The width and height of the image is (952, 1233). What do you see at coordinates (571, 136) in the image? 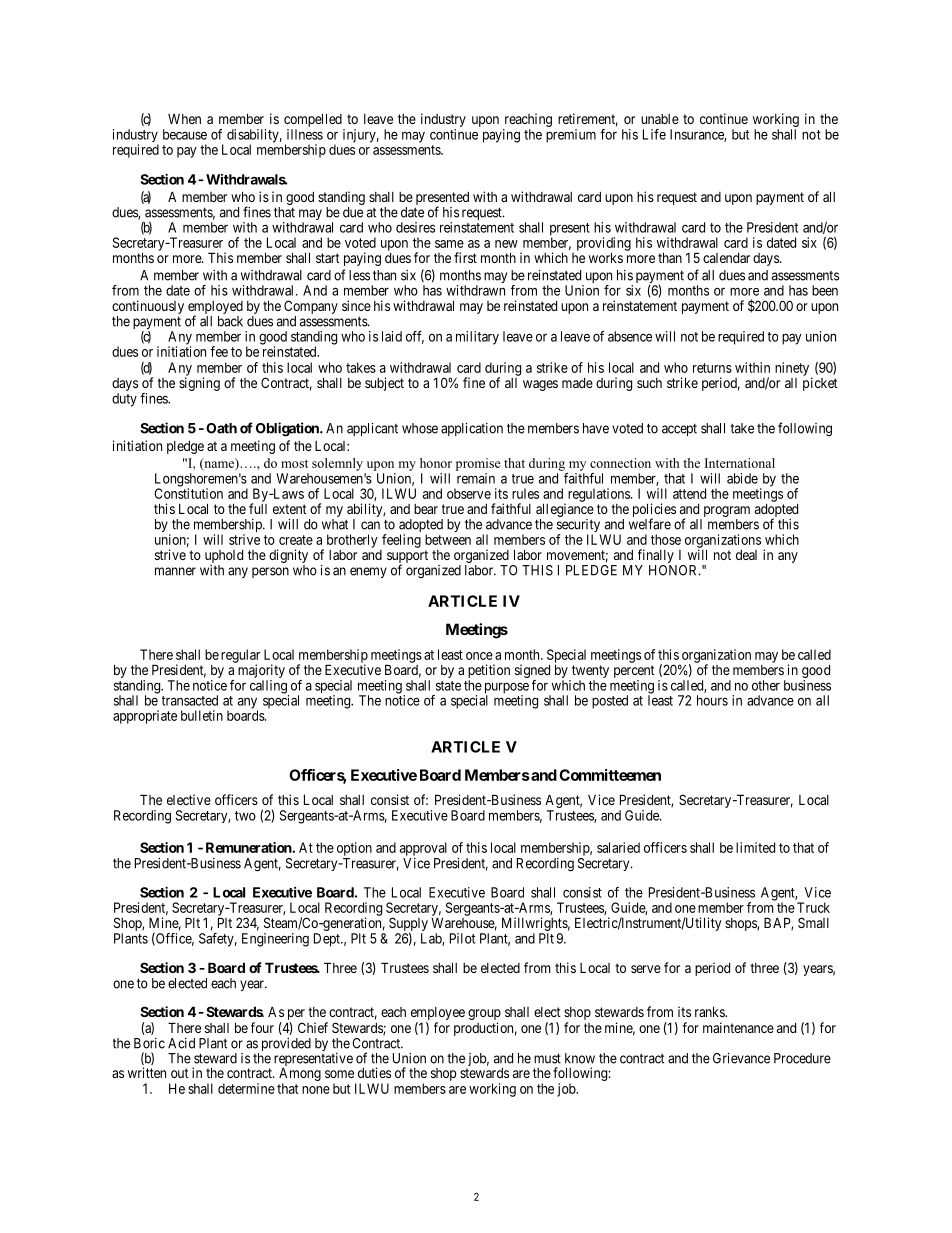
I see `premium` at bounding box center [571, 136].
